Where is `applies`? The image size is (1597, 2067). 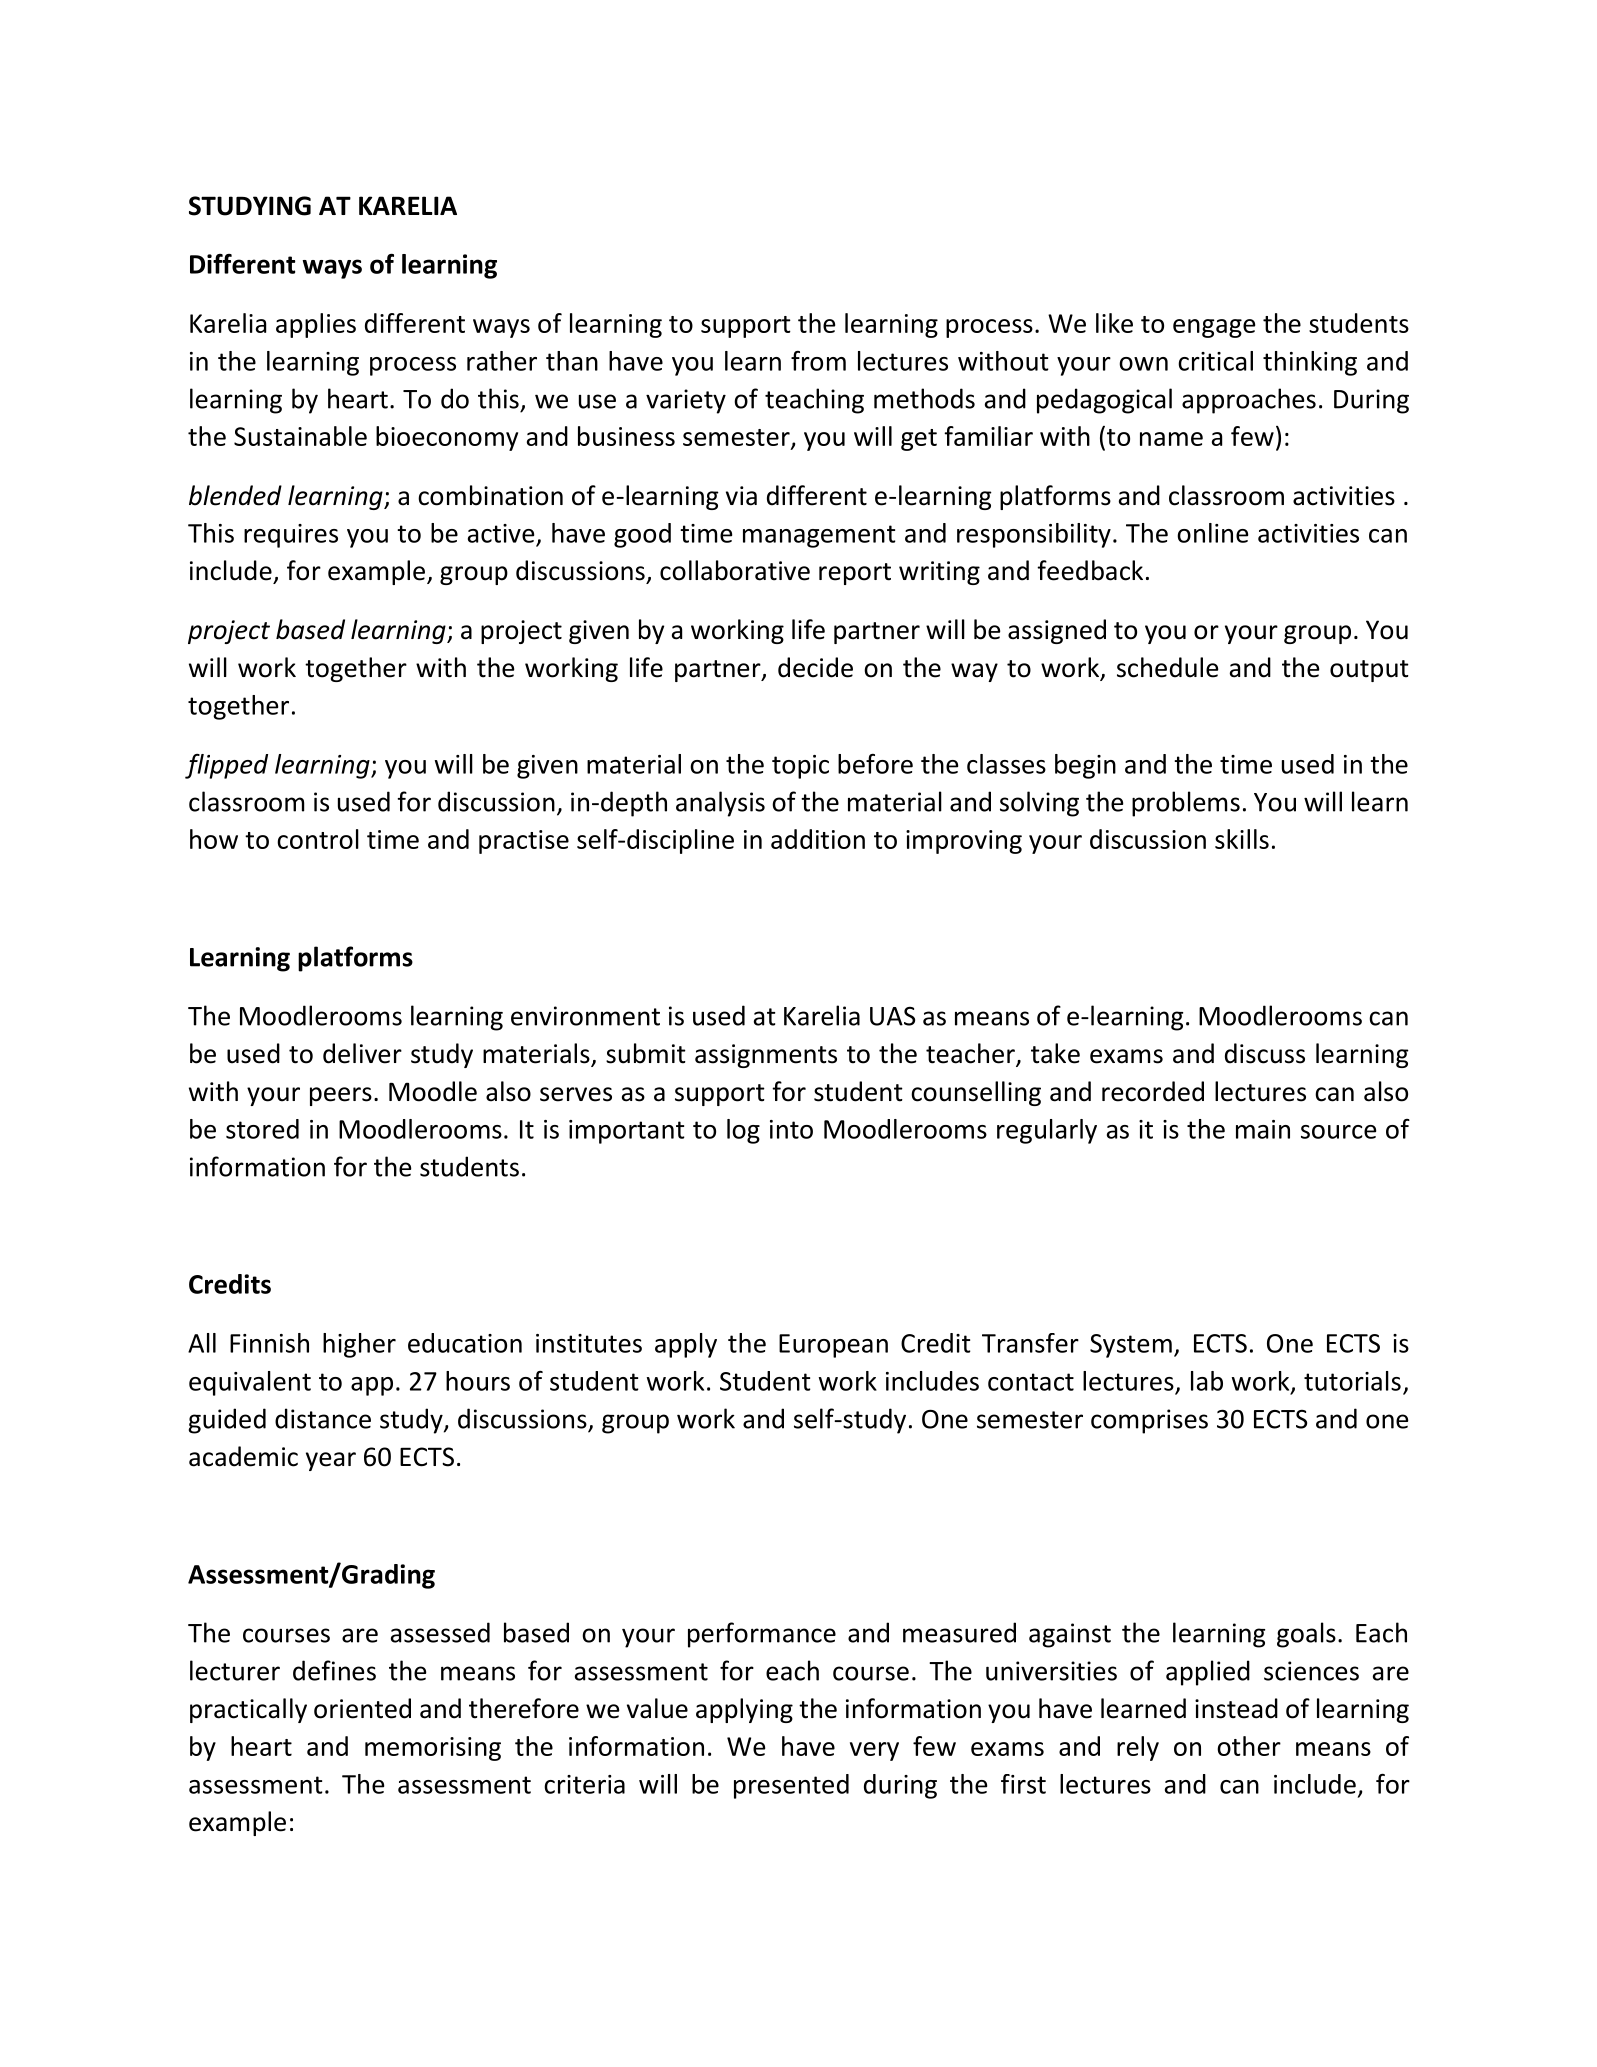 applies is located at coordinates (316, 325).
